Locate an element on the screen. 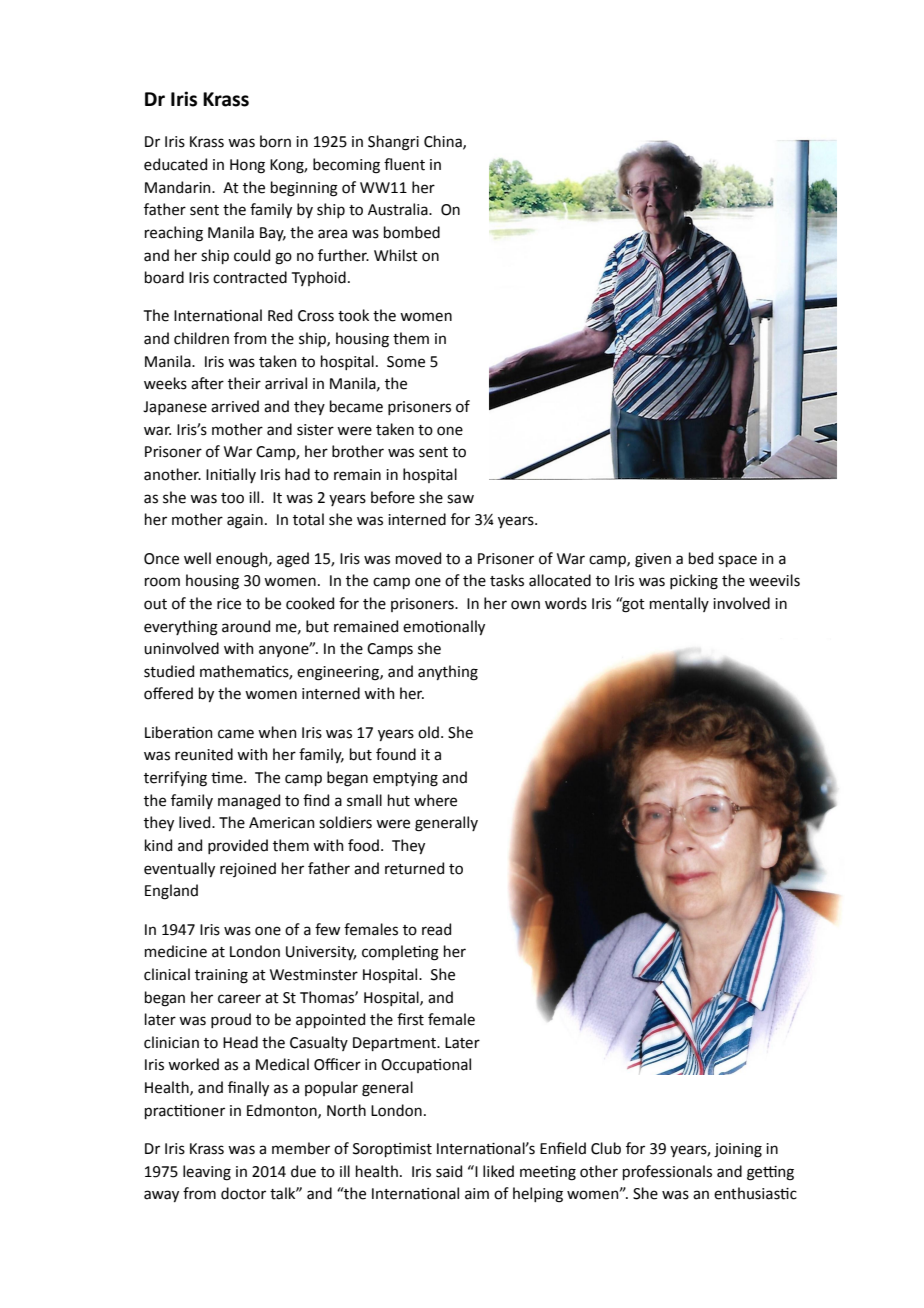 This screenshot has width=924, height=1308. leaving is located at coordinates (207, 1173).
